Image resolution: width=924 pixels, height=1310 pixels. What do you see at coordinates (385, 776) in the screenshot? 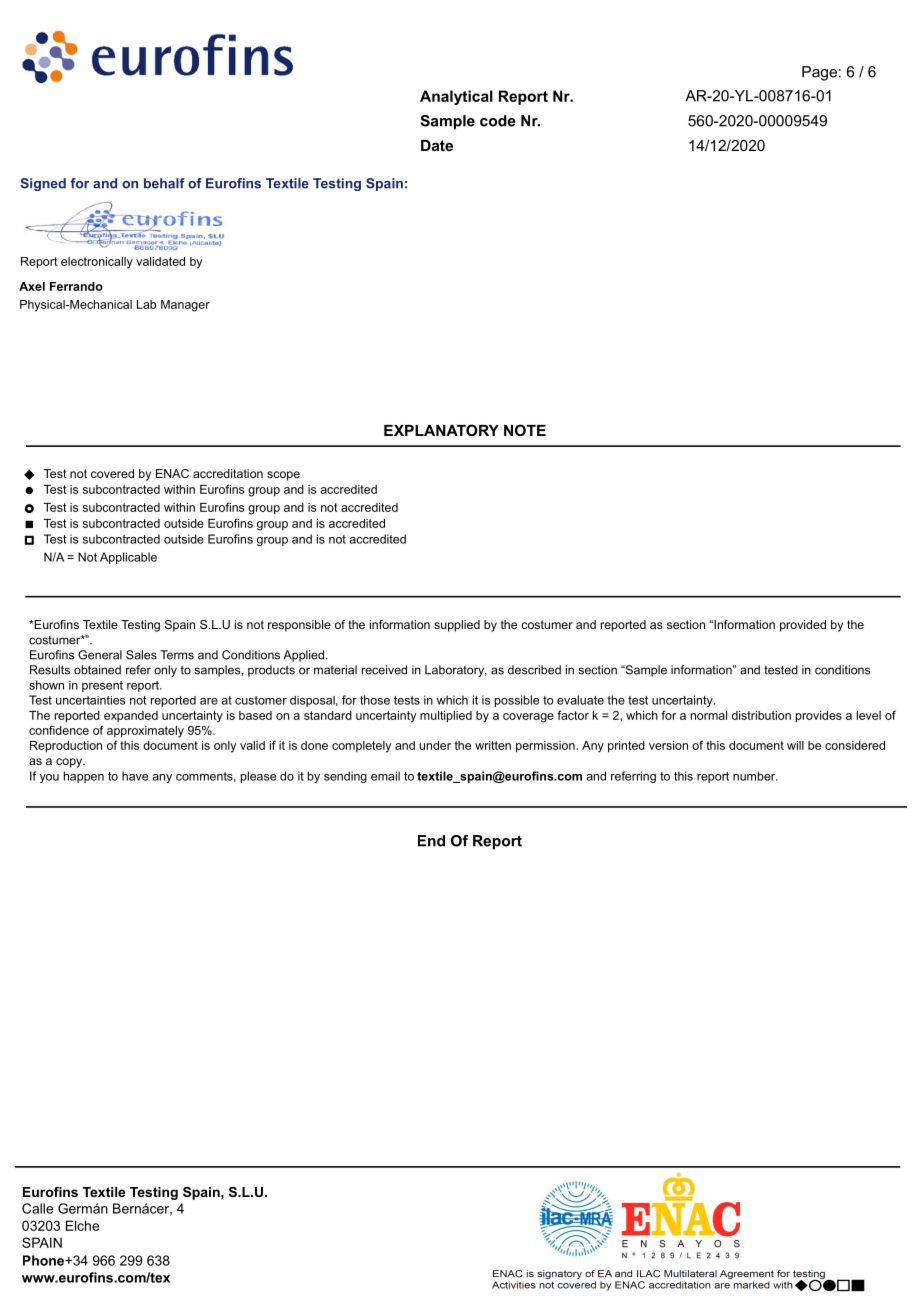
I see `email` at bounding box center [385, 776].
